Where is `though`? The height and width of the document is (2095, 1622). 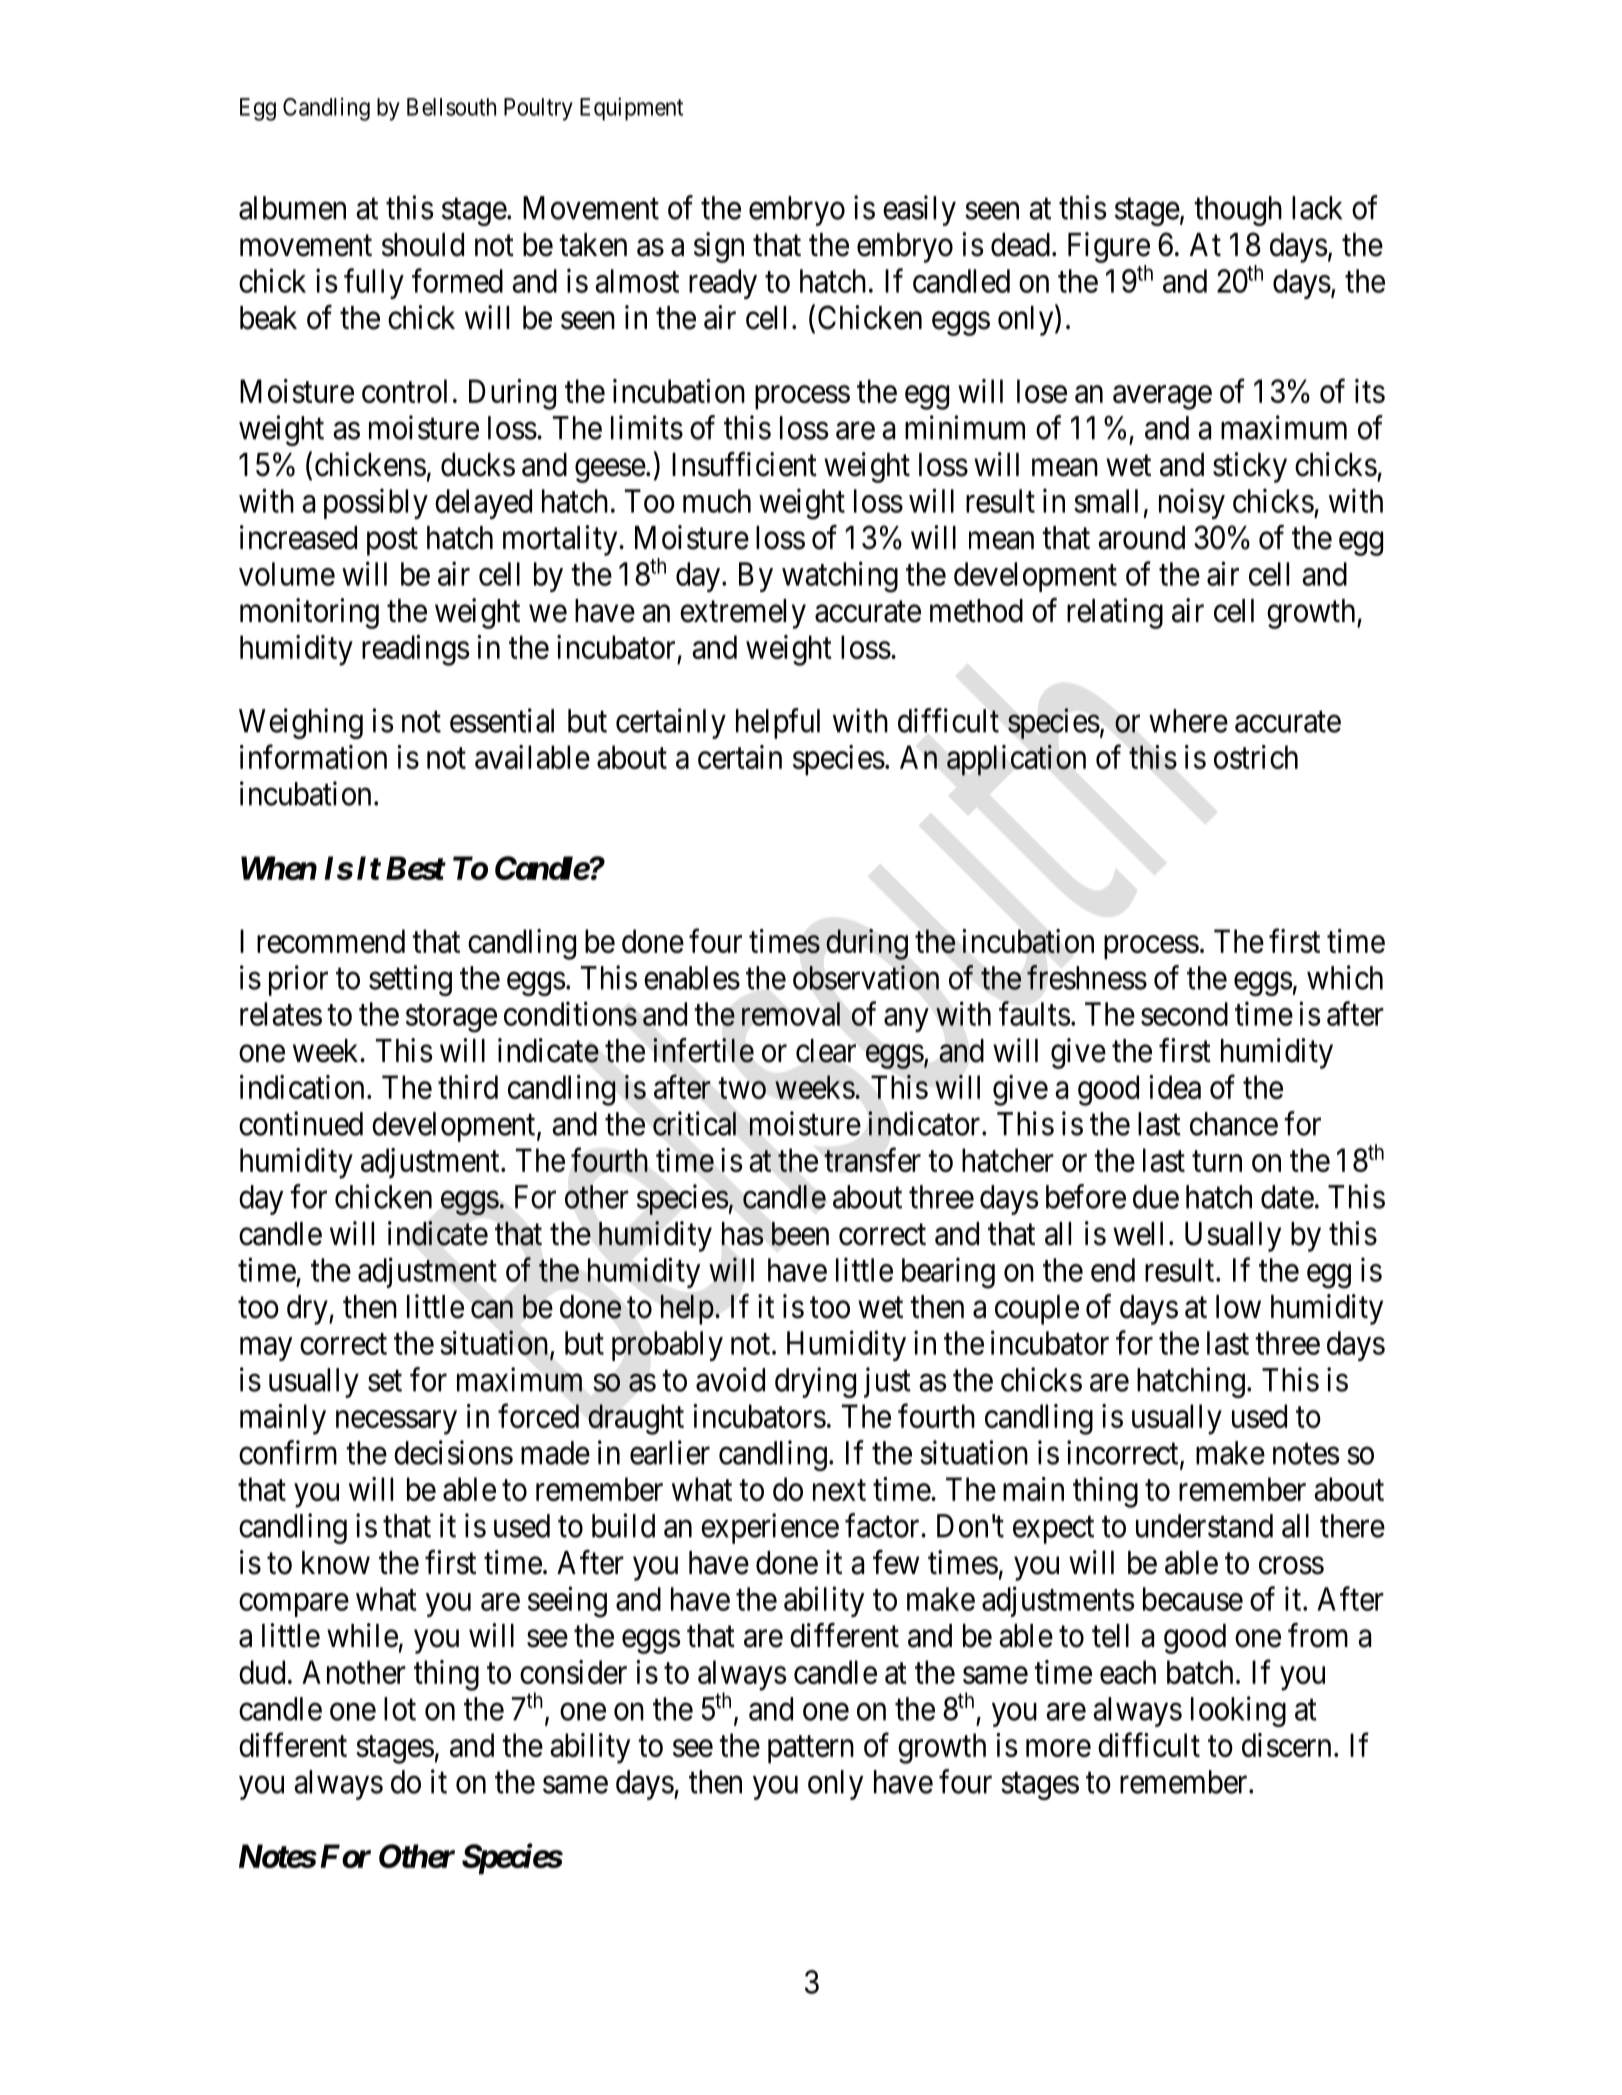 though is located at coordinates (1238, 211).
